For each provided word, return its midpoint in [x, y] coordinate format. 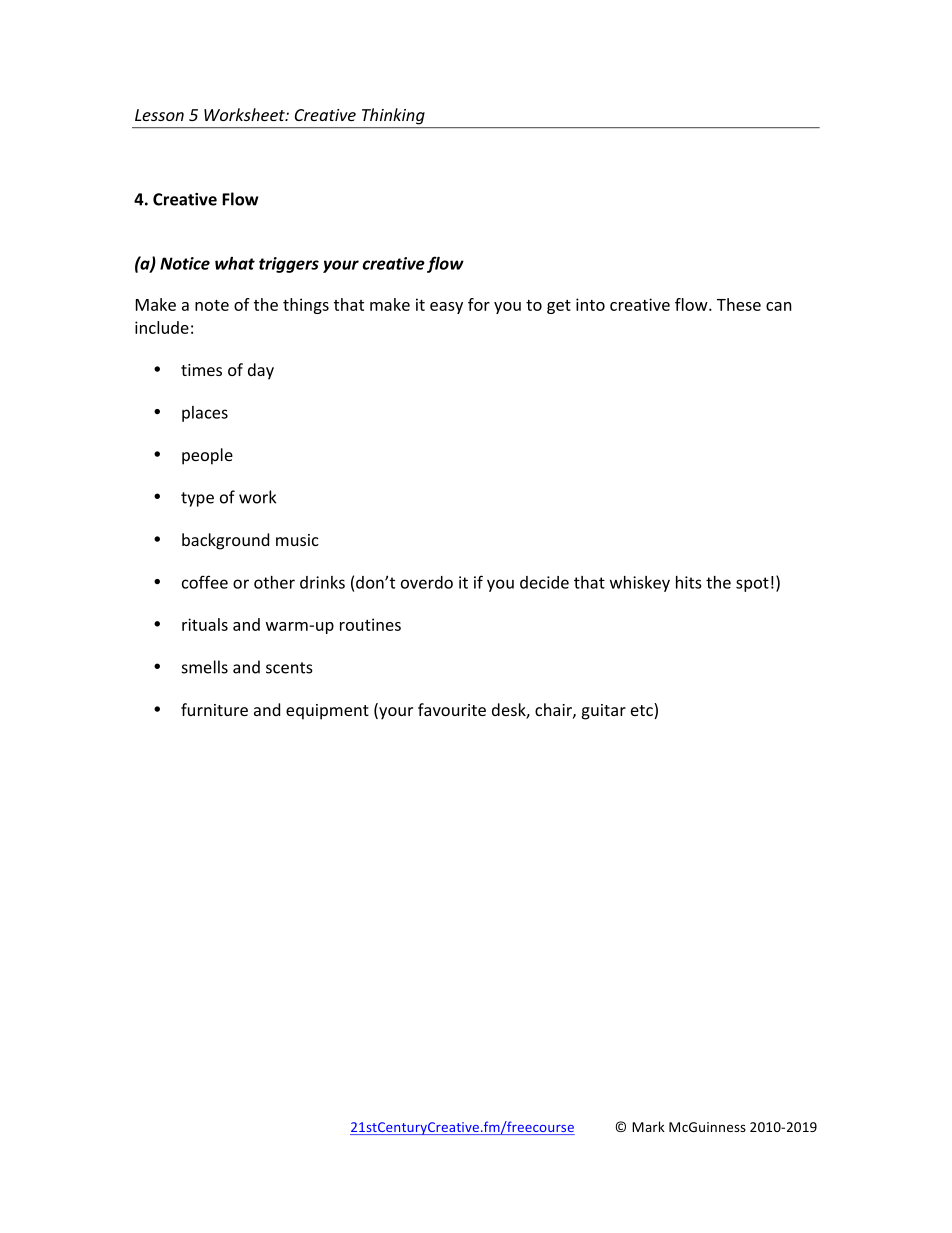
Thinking [393, 116]
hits [689, 582]
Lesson [159, 115]
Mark [648, 1126]
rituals [205, 624]
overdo [427, 582]
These [739, 304]
